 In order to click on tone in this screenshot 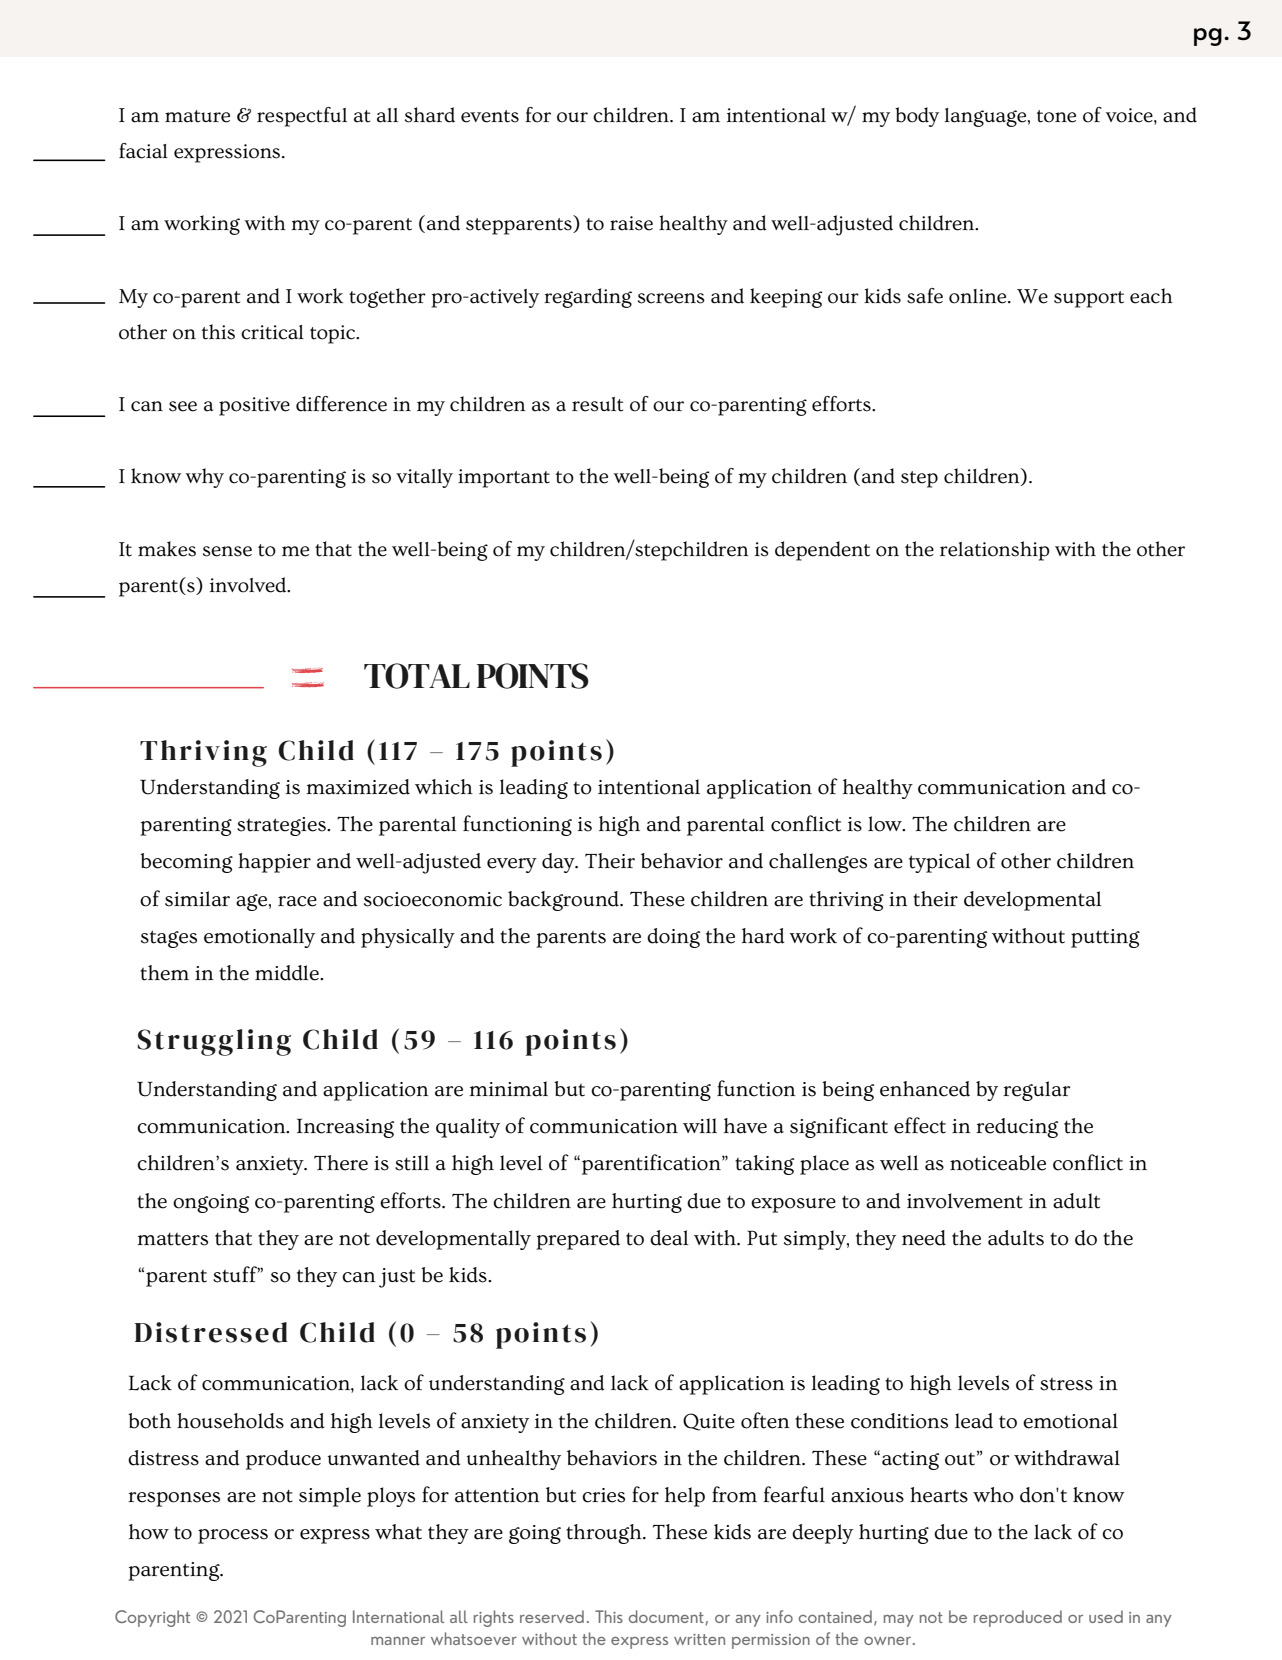, I will do `click(1056, 116)`.
